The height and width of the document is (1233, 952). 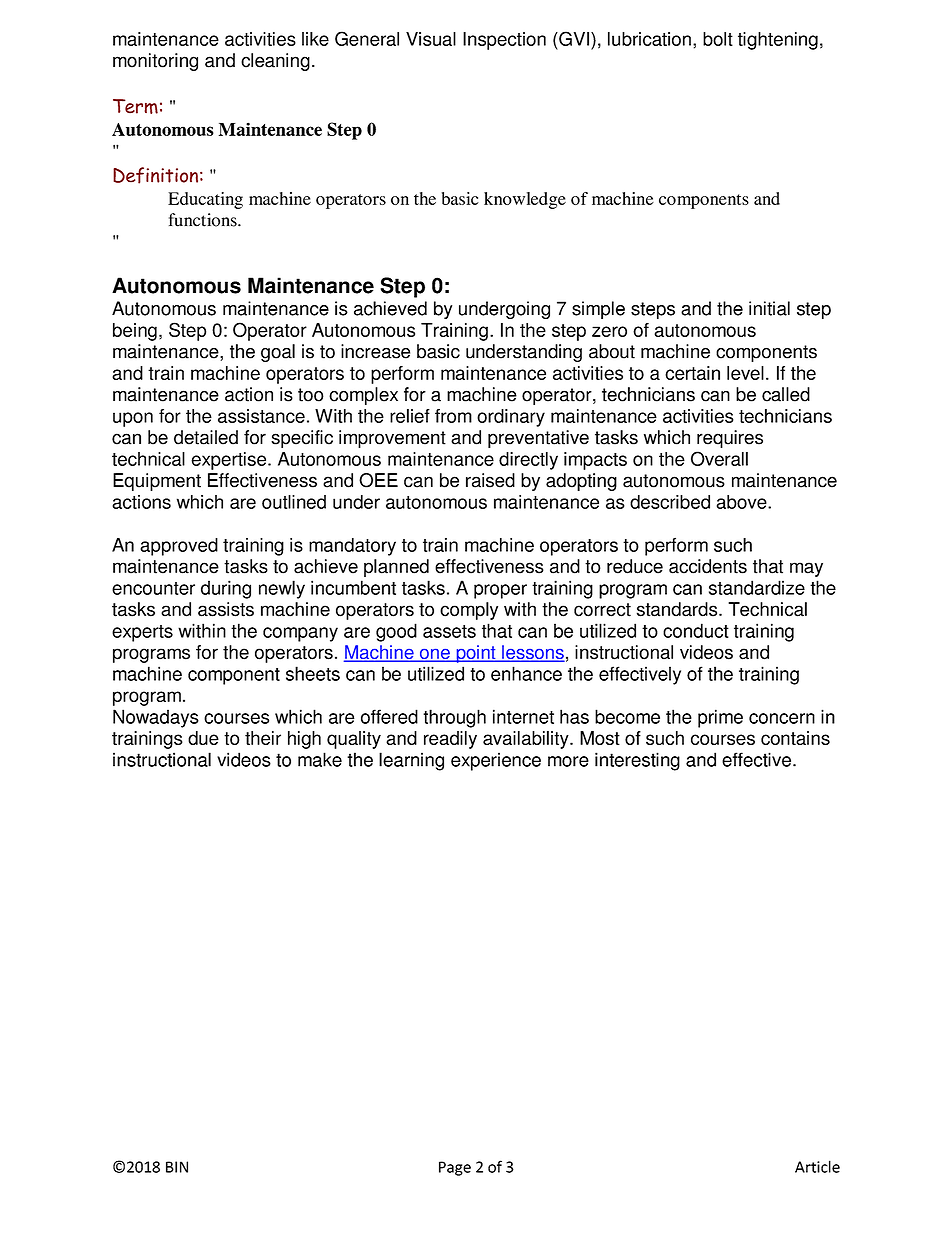 What do you see at coordinates (155, 62) in the document?
I see `monitoring` at bounding box center [155, 62].
